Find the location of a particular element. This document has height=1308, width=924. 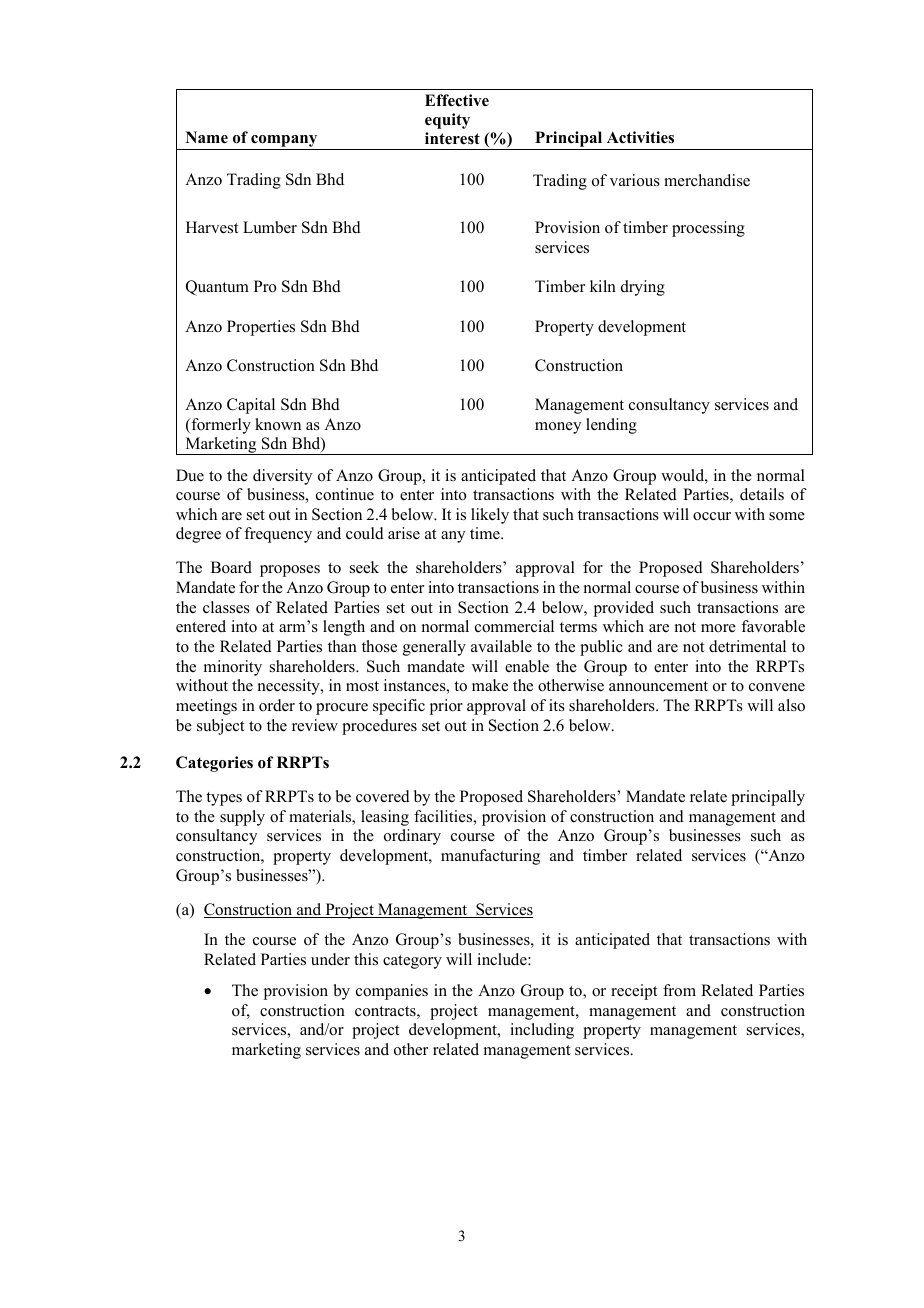

types is located at coordinates (224, 799).
